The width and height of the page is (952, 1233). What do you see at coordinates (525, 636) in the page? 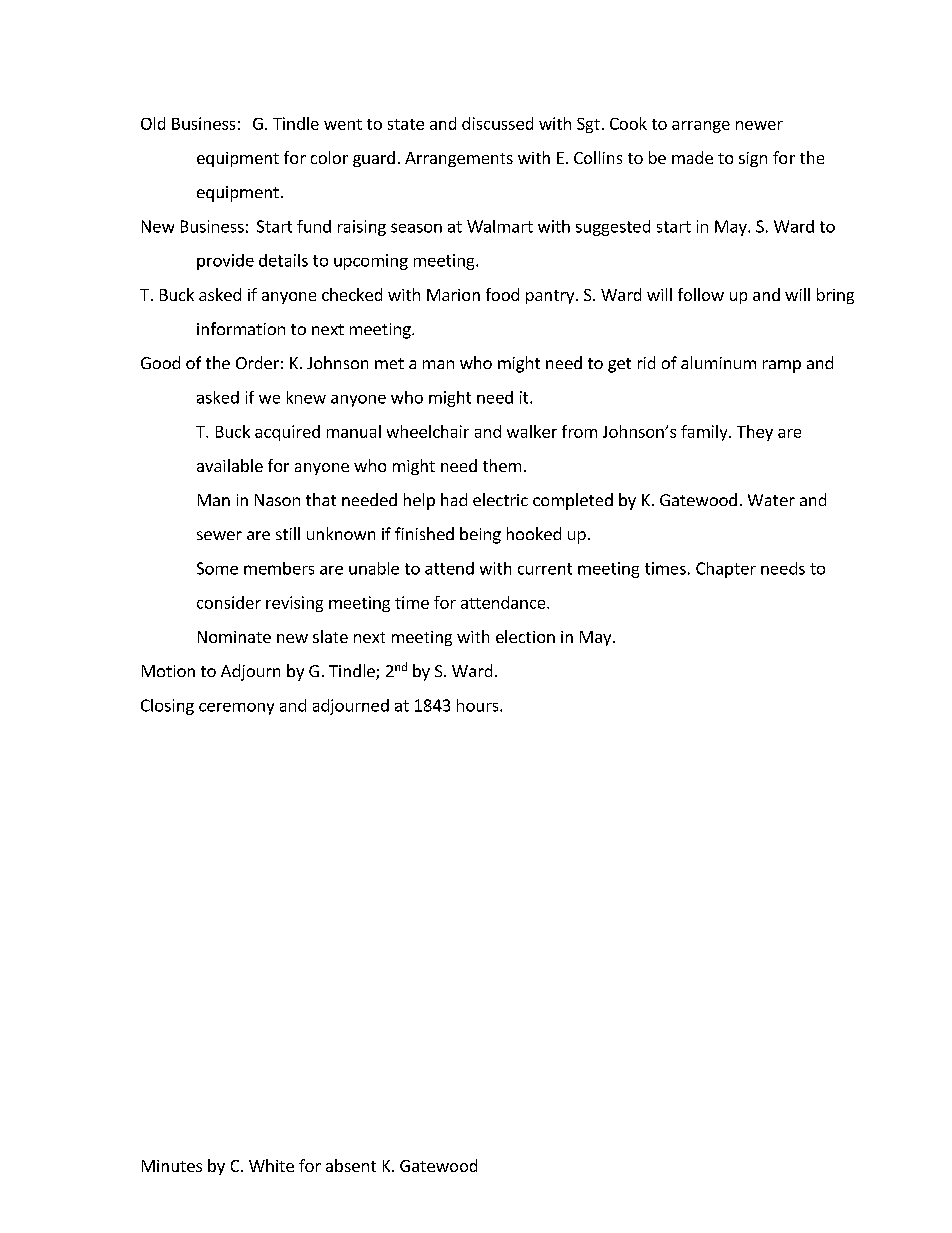
I see `election` at bounding box center [525, 636].
